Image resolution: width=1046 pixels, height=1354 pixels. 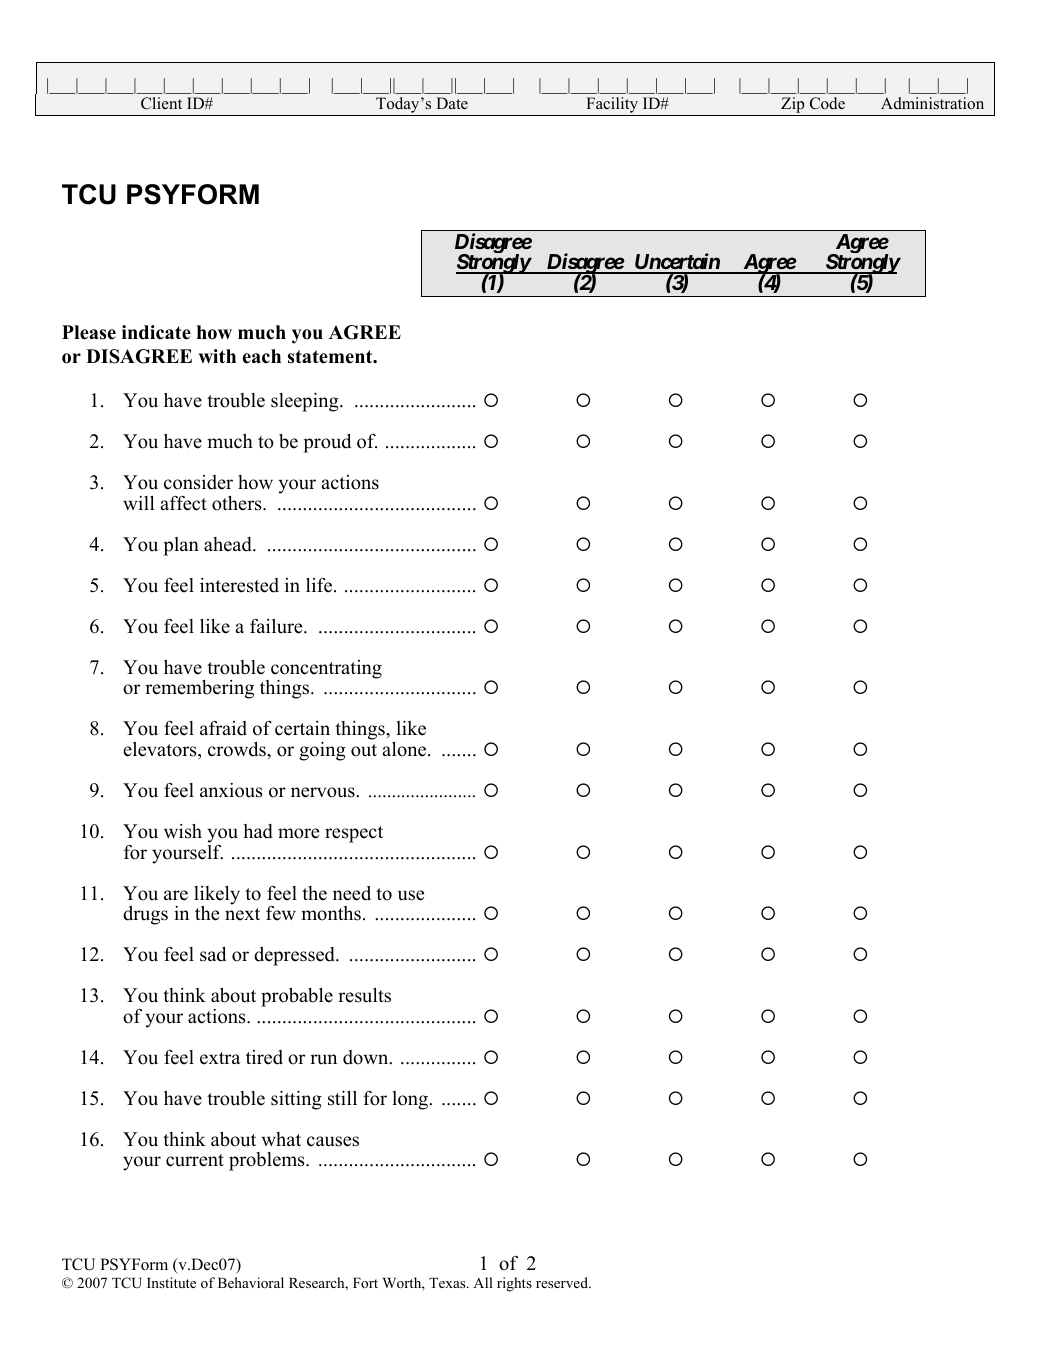 What do you see at coordinates (239, 585) in the screenshot?
I see `interested` at bounding box center [239, 585].
